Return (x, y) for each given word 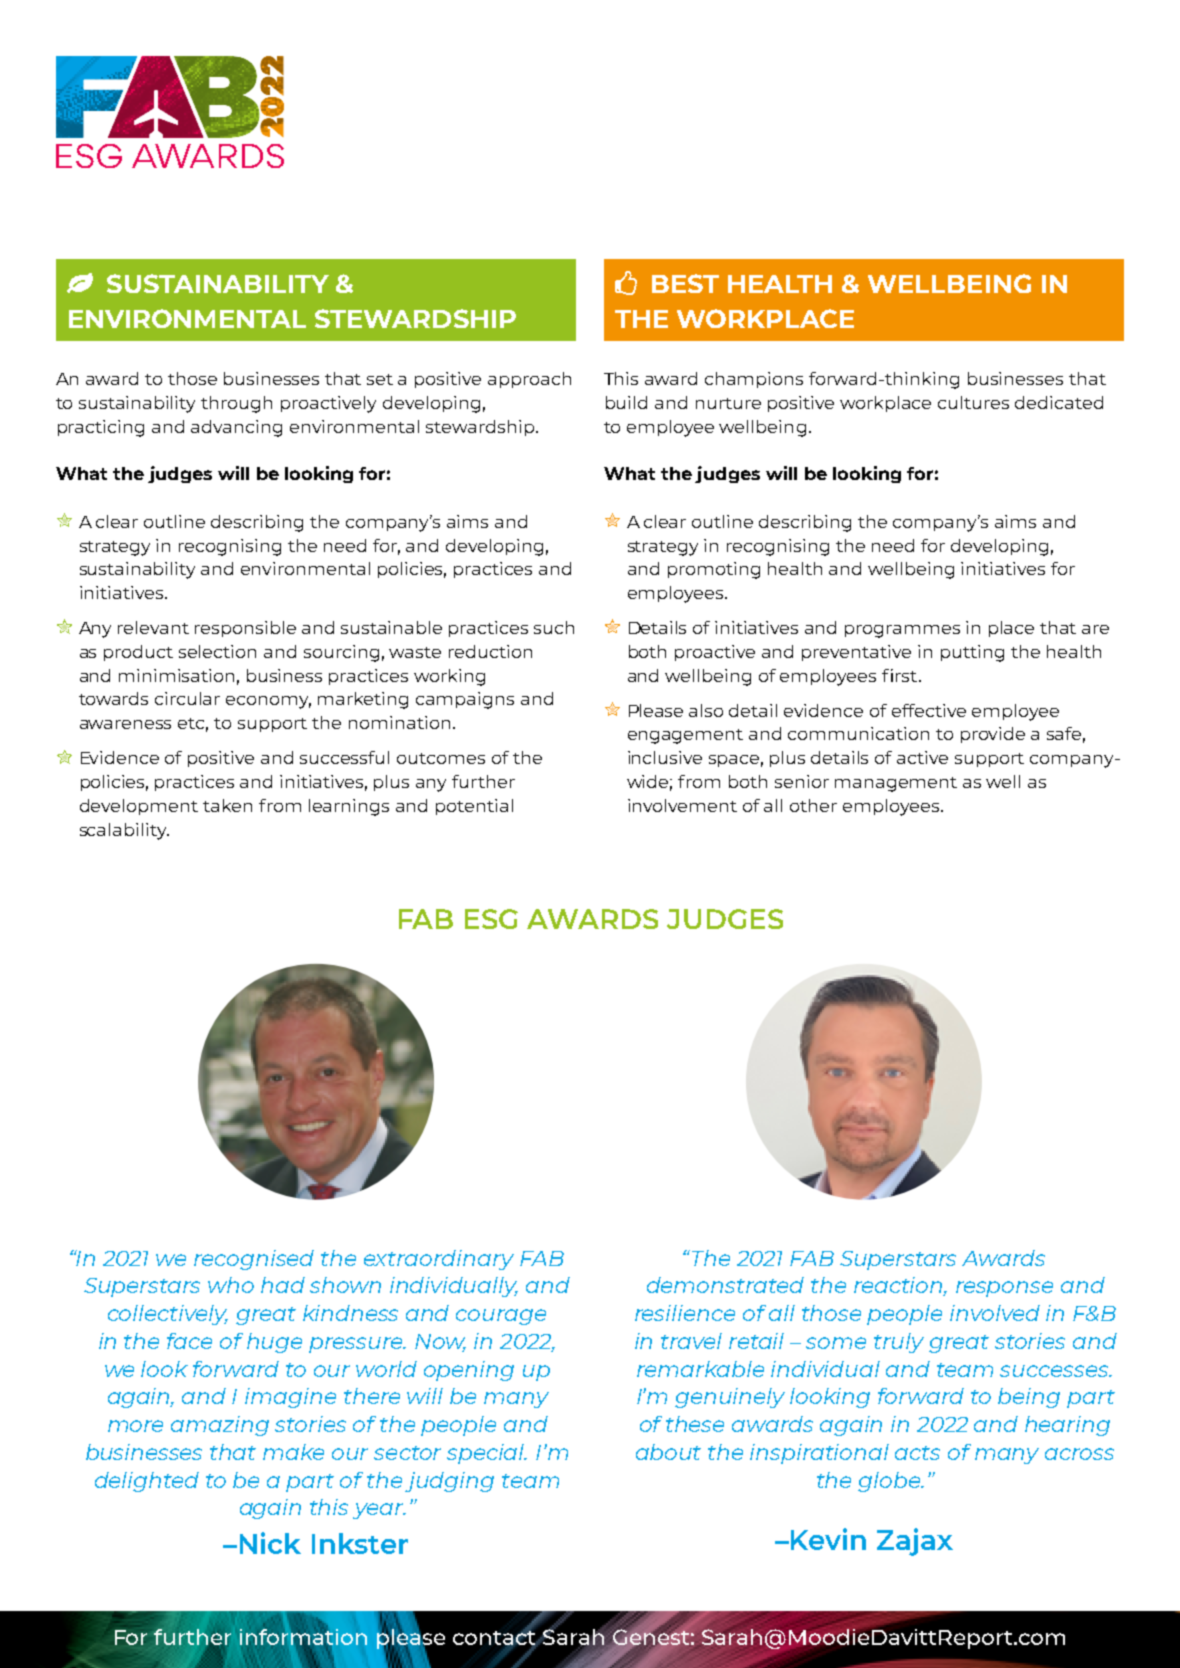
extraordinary (439, 1260)
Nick (270, 1543)
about (668, 1452)
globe (890, 1482)
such (554, 627)
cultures (973, 402)
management (896, 784)
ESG (491, 919)
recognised (254, 1260)
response (1004, 1289)
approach (529, 380)
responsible (245, 629)
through (236, 404)
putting (972, 653)
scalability (124, 831)
